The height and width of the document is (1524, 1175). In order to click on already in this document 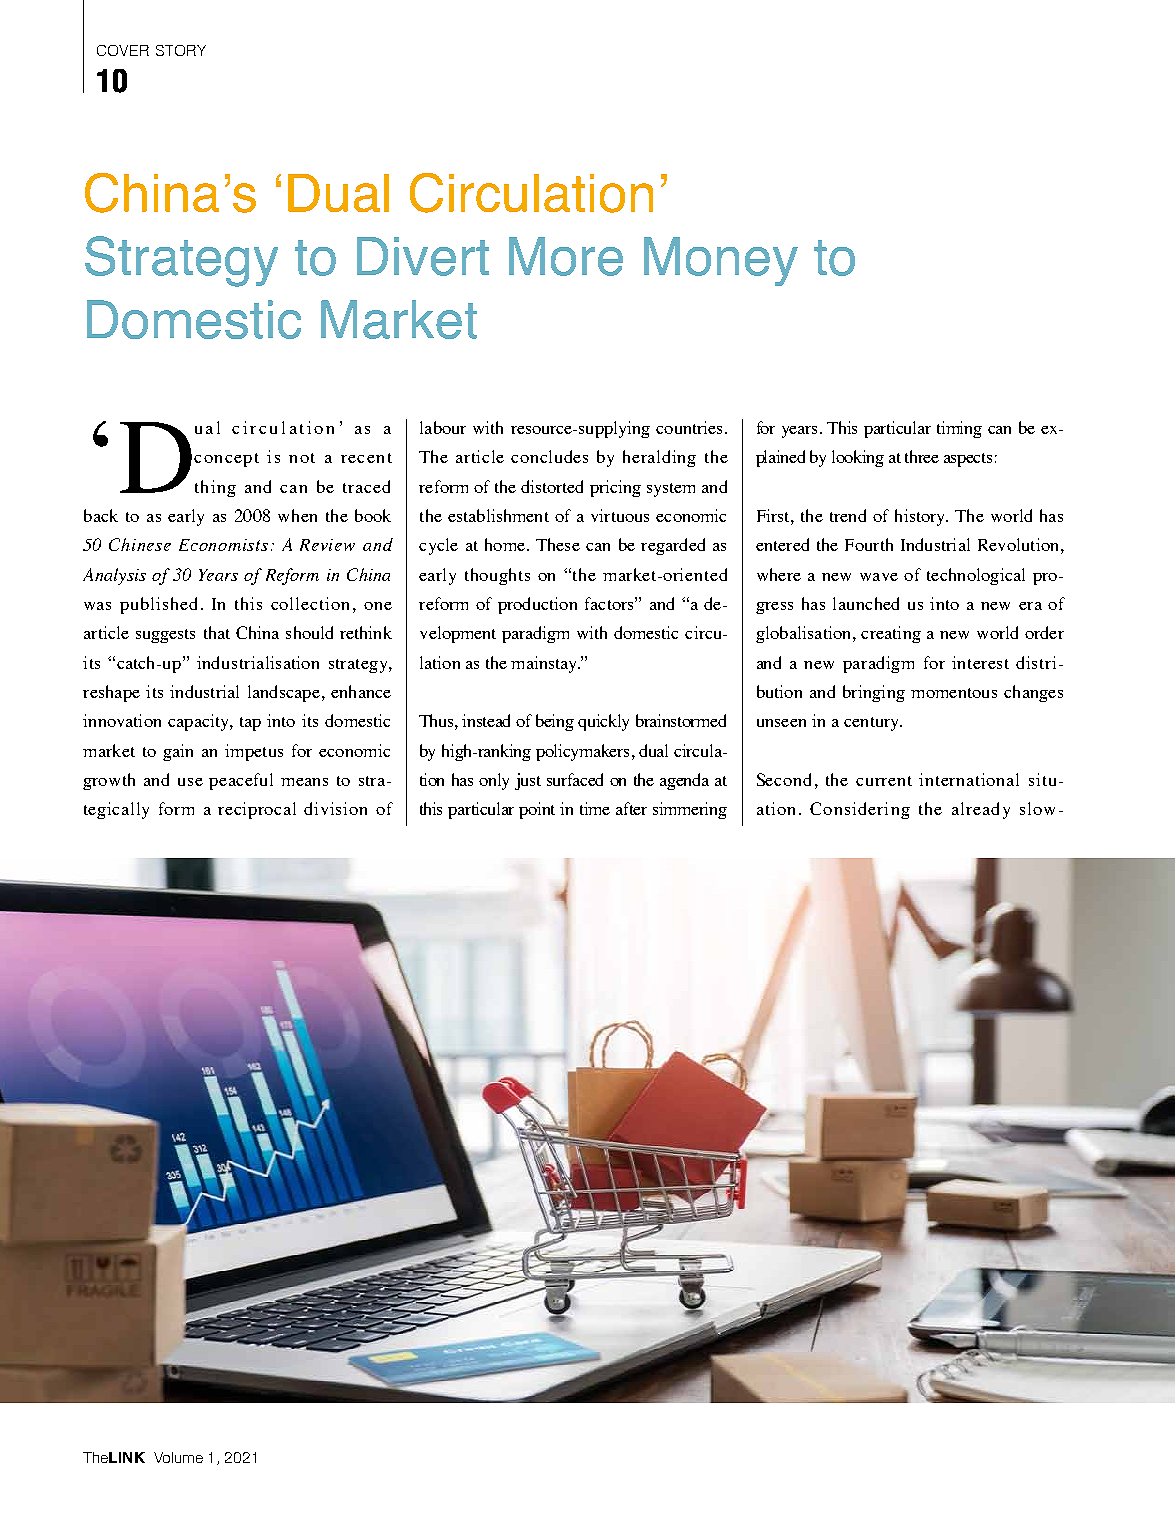, I will do `click(981, 810)`.
